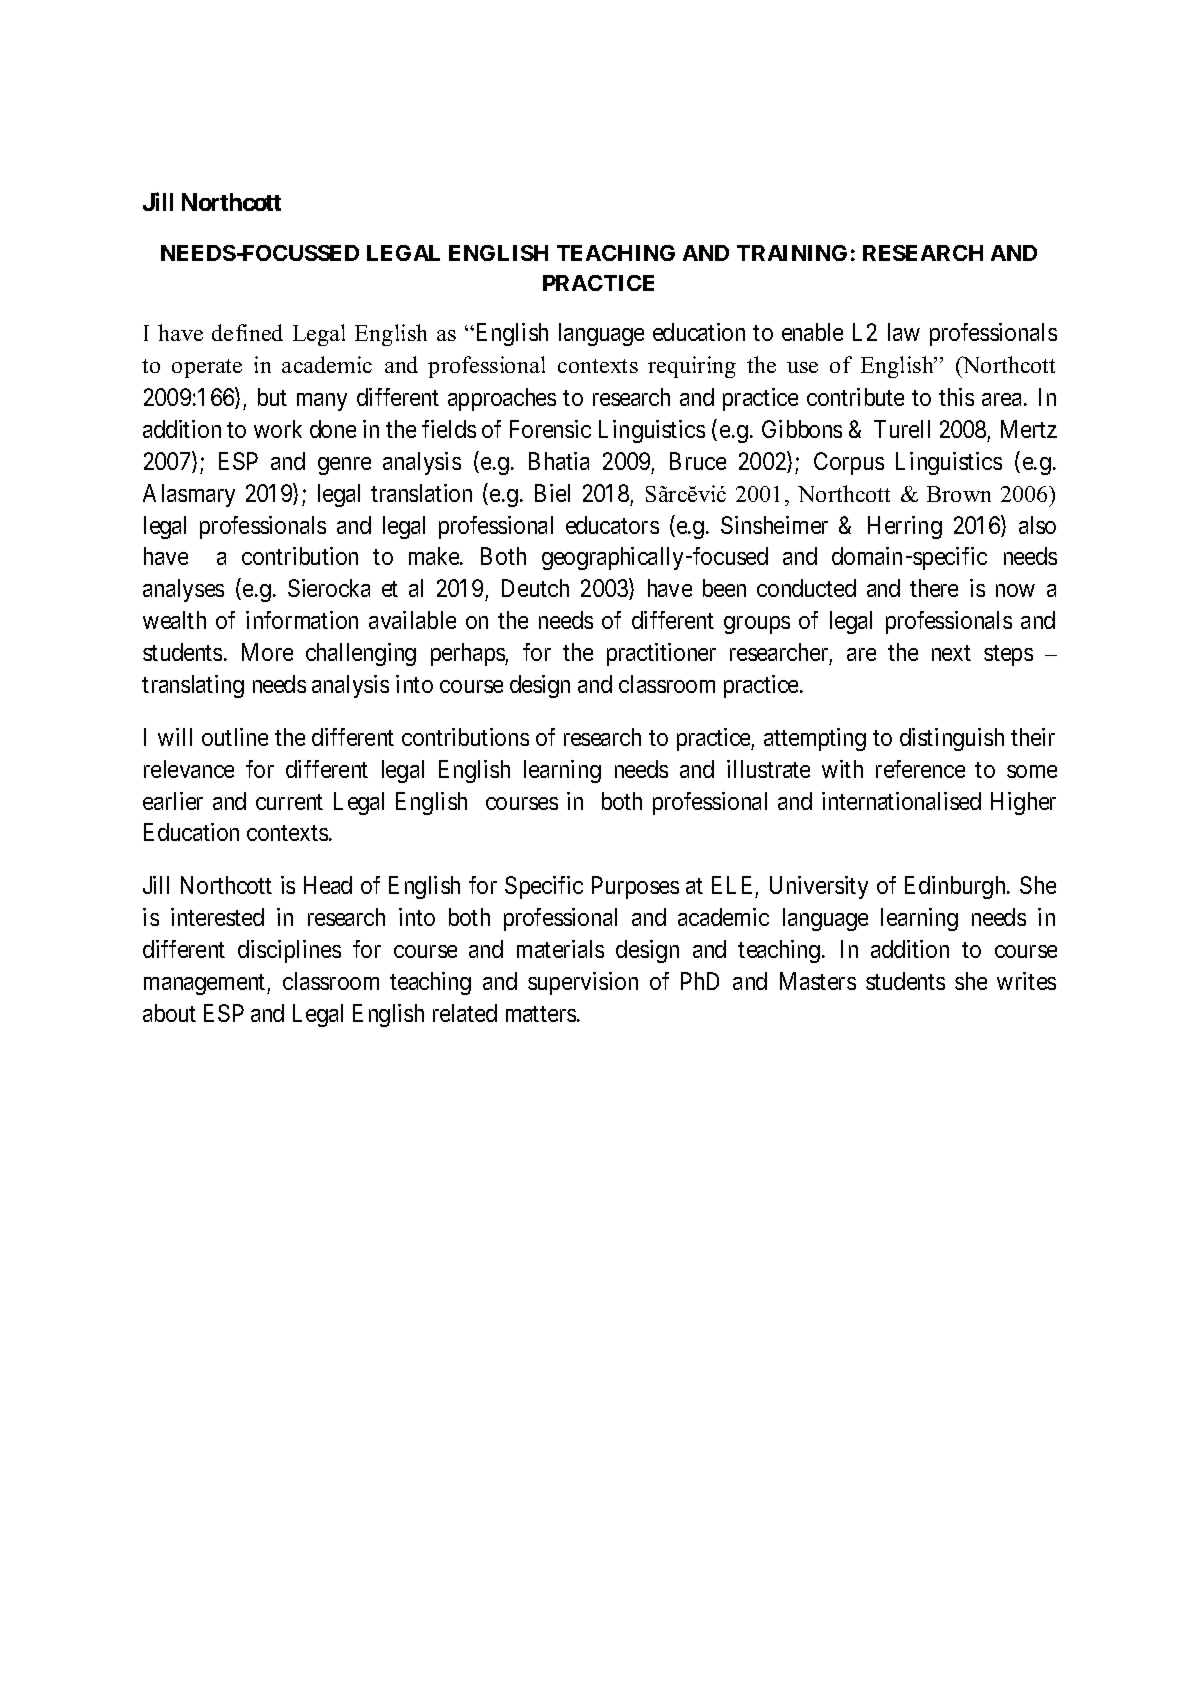 The height and width of the document is (1698, 1200). Describe the element at coordinates (904, 332) in the document. I see `law` at that location.
